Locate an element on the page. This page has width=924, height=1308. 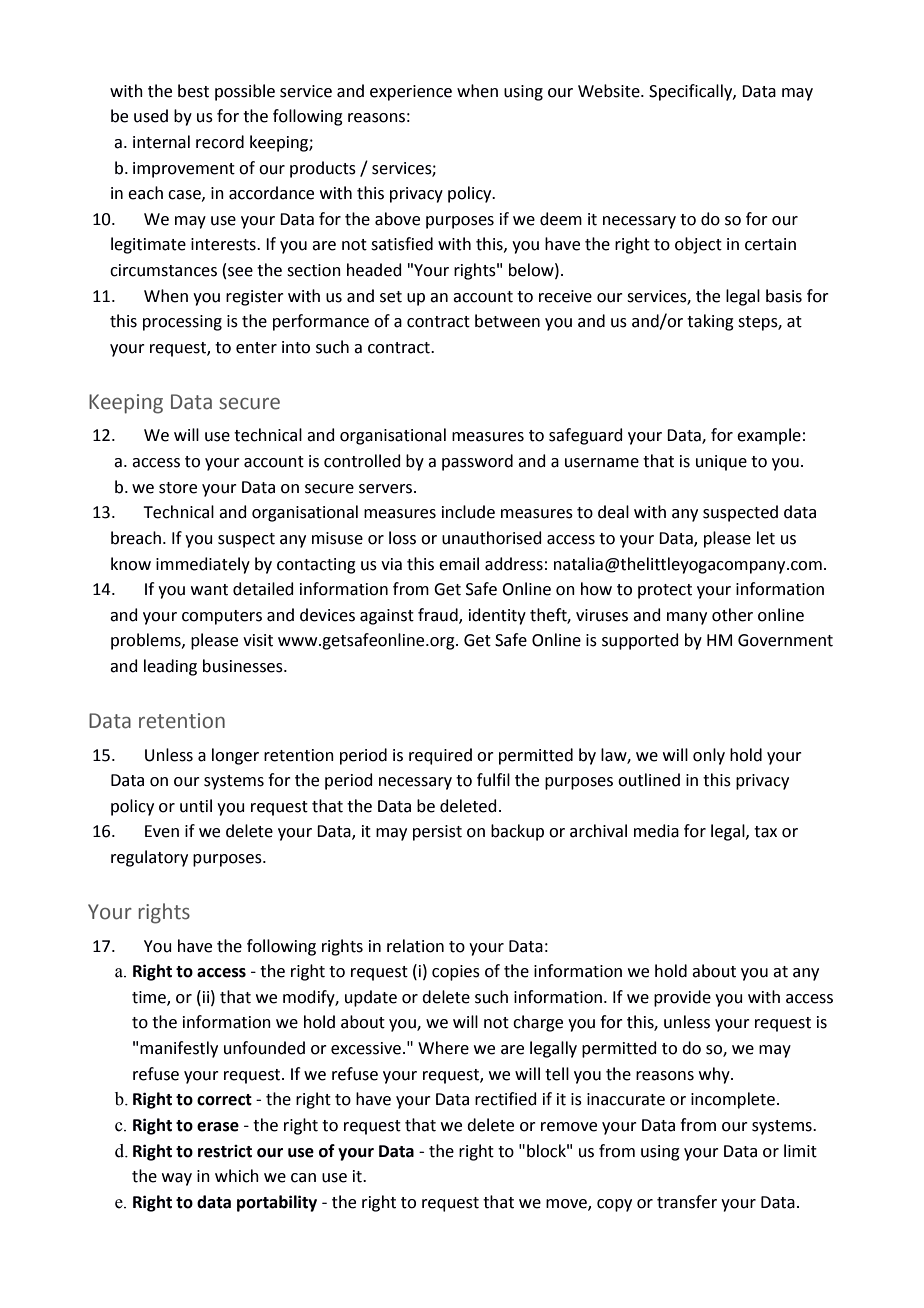
which is located at coordinates (237, 1176).
